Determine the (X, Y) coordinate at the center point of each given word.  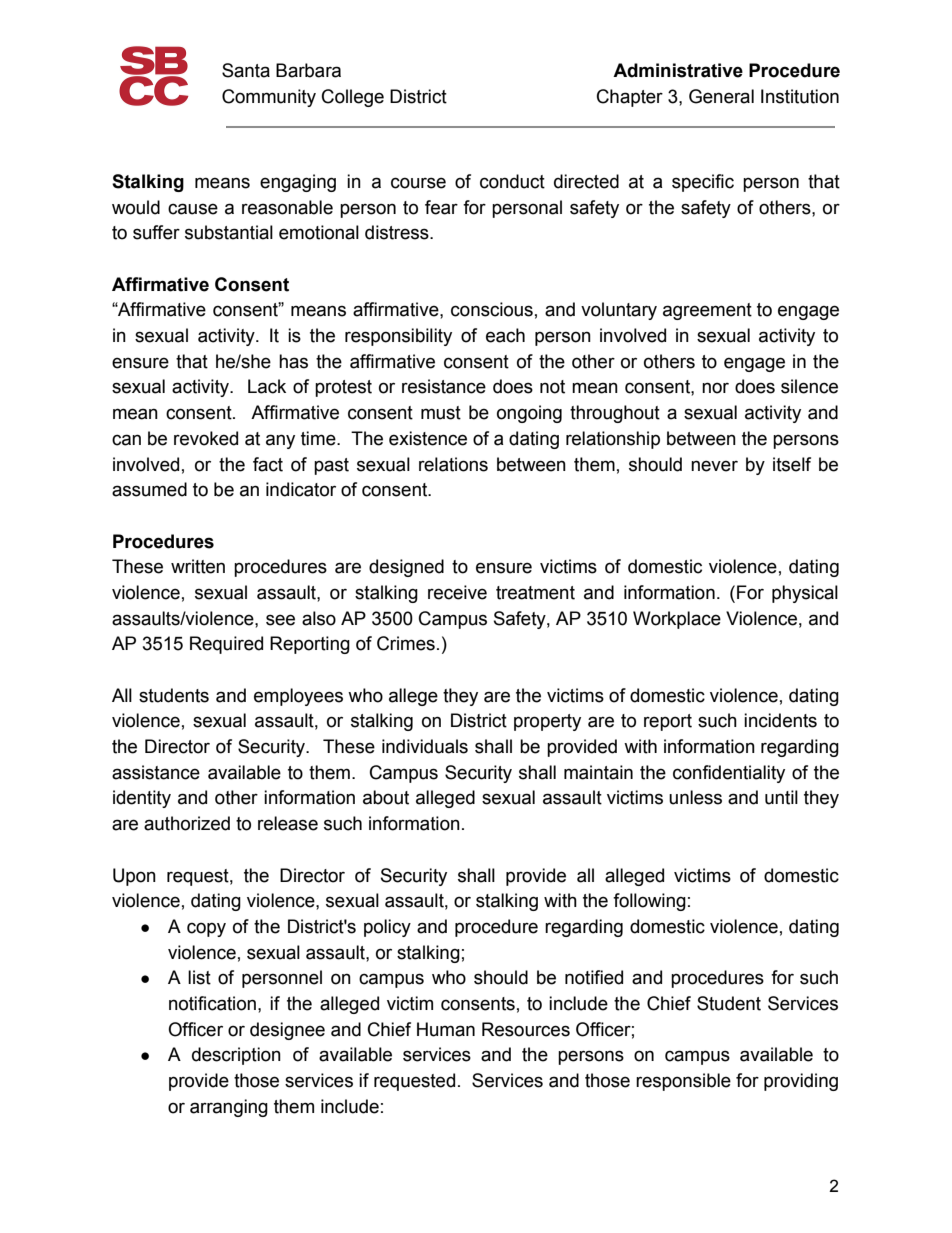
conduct (512, 181)
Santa (246, 70)
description (236, 1056)
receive (457, 592)
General (721, 96)
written (198, 566)
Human (446, 1029)
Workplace (677, 620)
